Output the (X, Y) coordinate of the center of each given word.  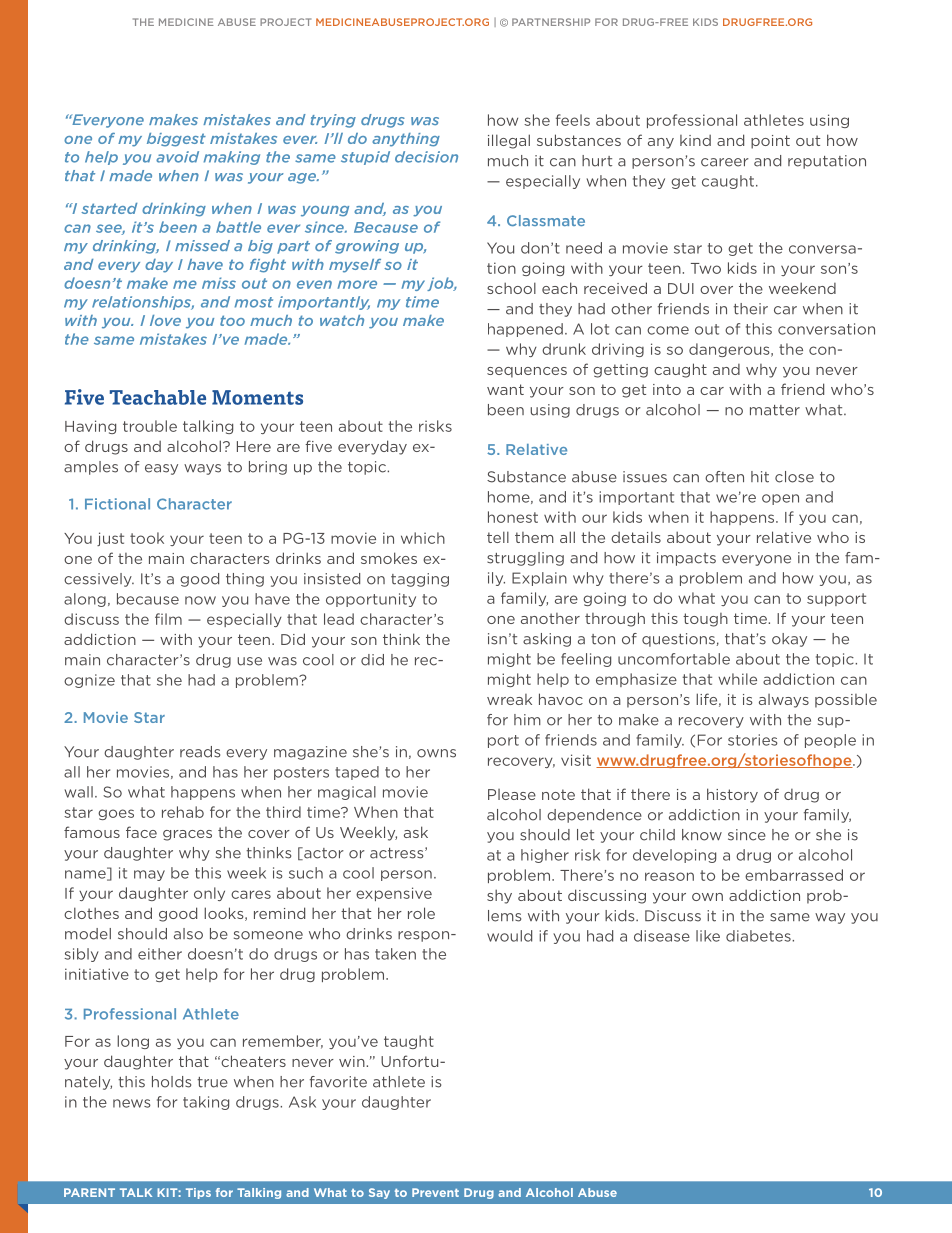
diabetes (759, 936)
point (770, 142)
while (737, 679)
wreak (509, 699)
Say (379, 1193)
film (168, 619)
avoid (177, 157)
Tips (198, 1193)
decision (426, 157)
